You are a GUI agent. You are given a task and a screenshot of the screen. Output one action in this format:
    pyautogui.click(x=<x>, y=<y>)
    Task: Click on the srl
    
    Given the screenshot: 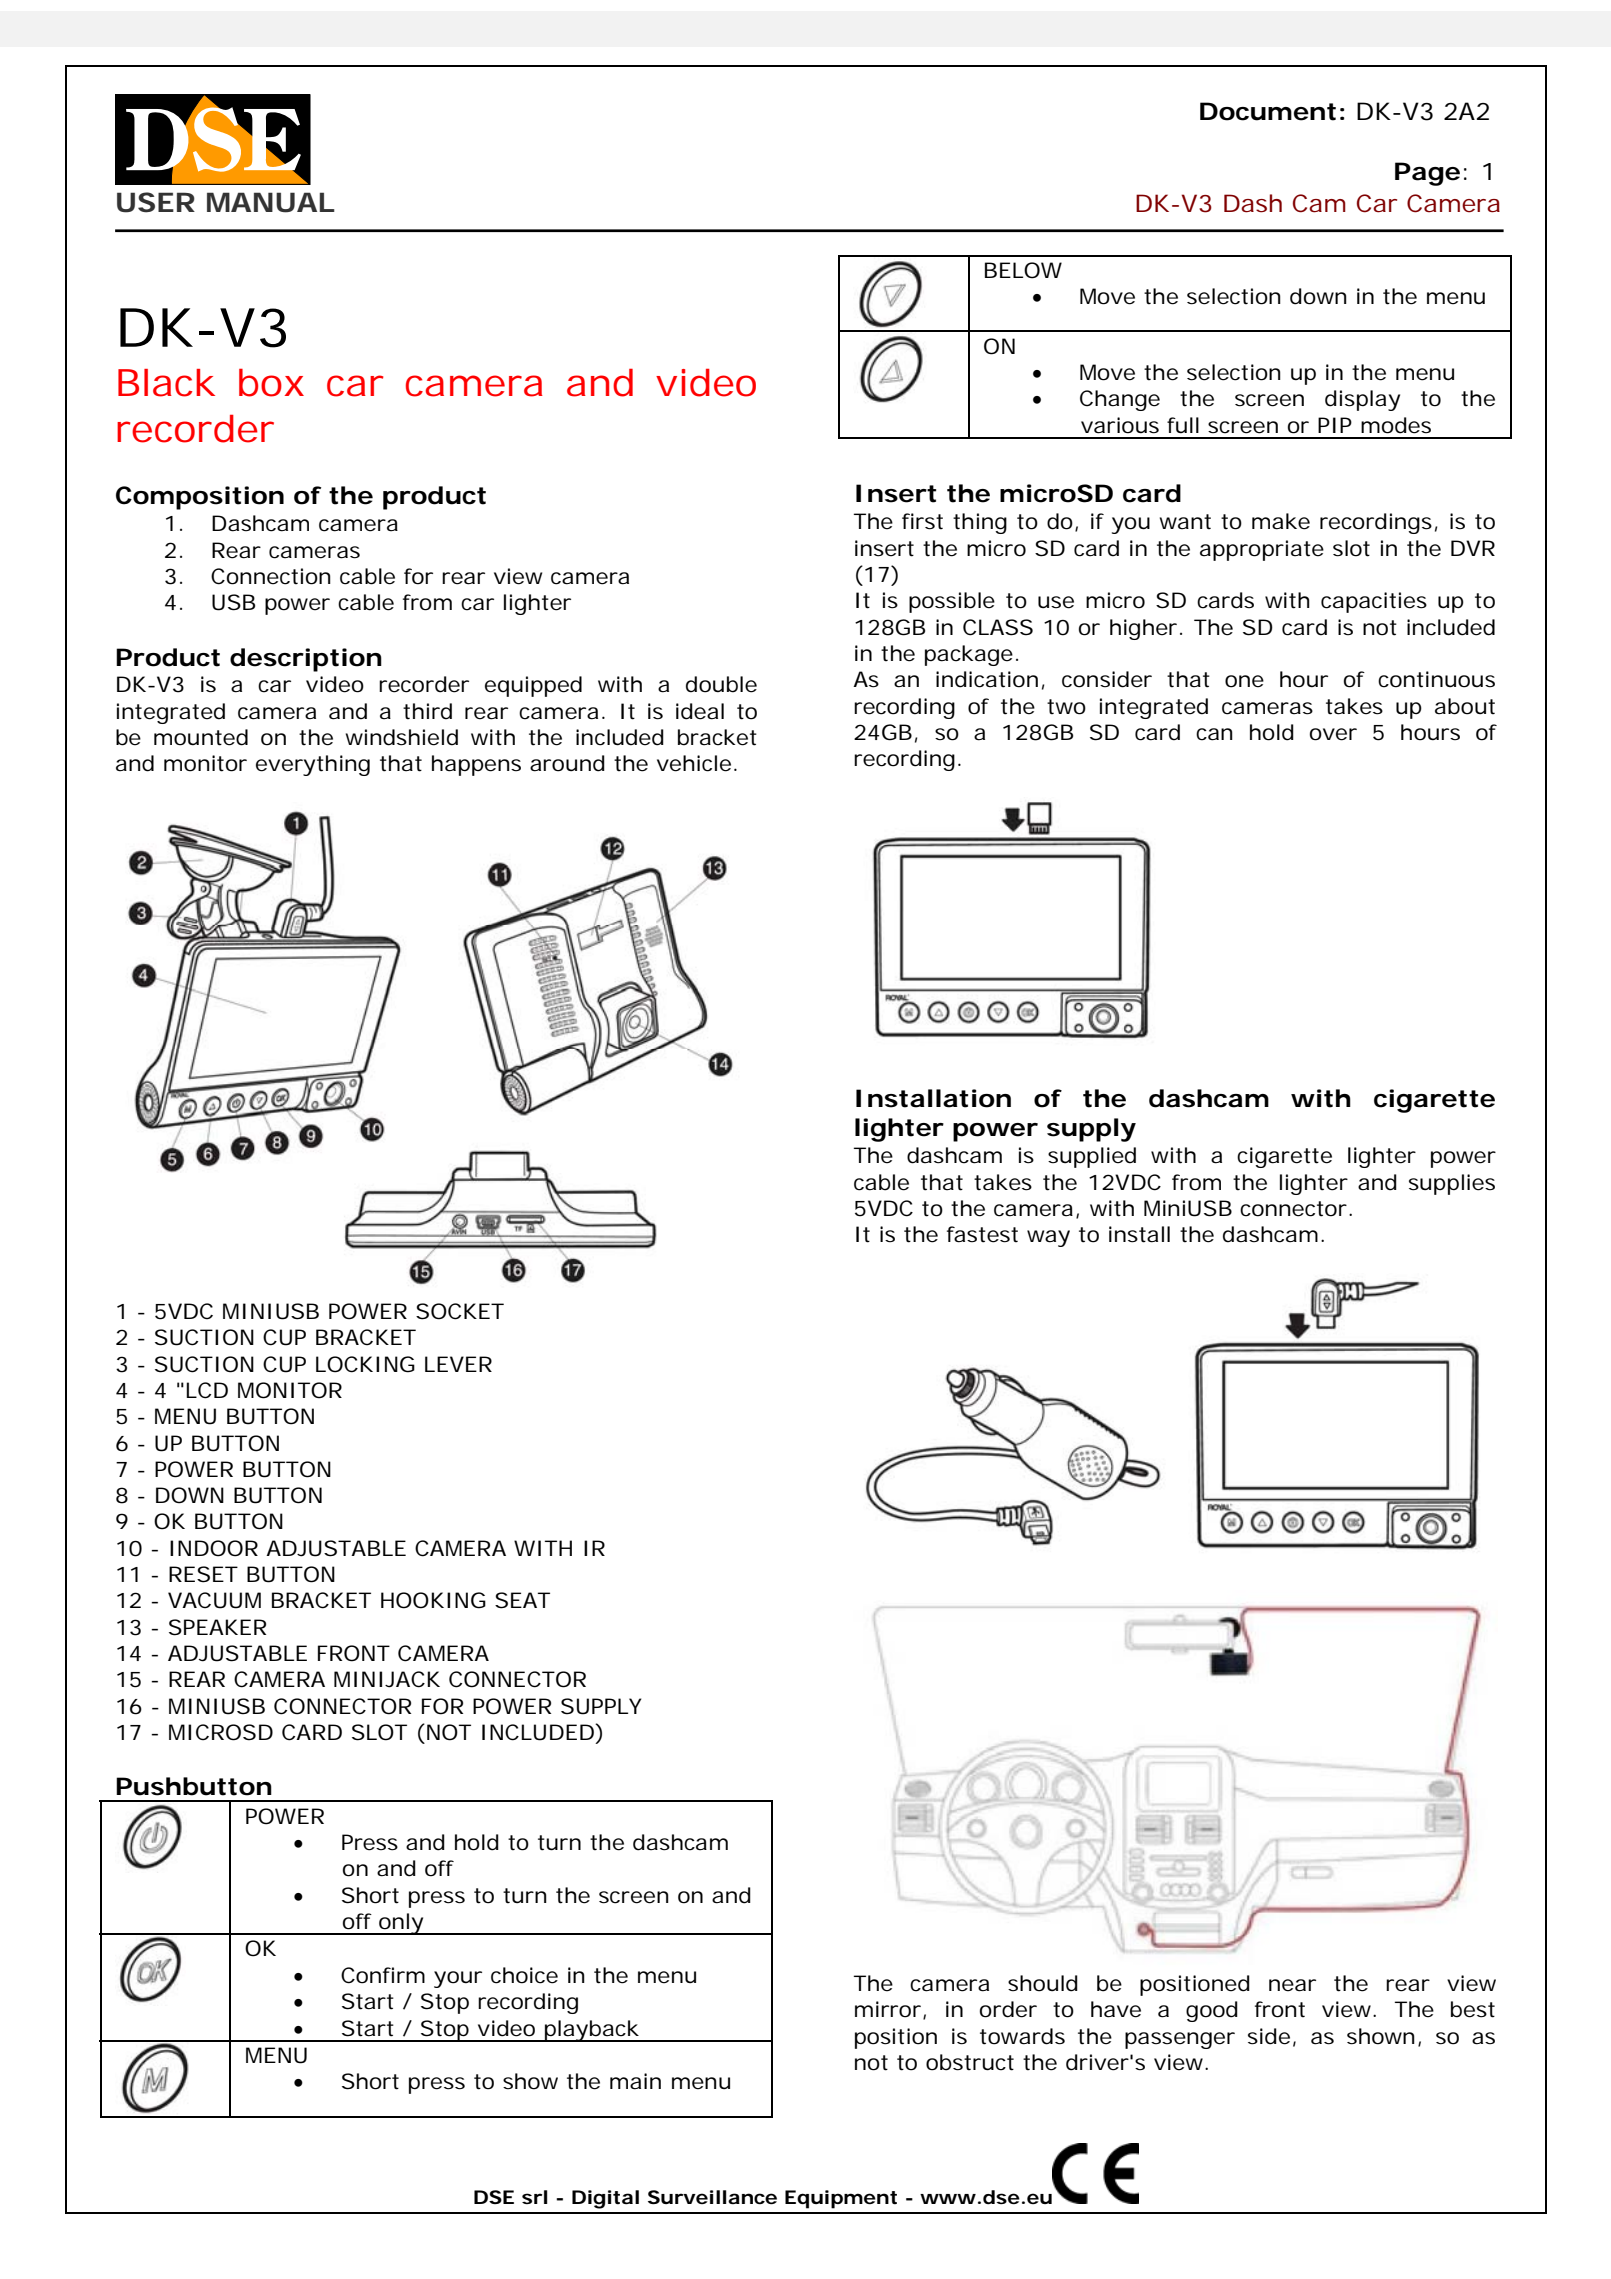 What is the action you would take?
    pyautogui.click(x=534, y=2197)
